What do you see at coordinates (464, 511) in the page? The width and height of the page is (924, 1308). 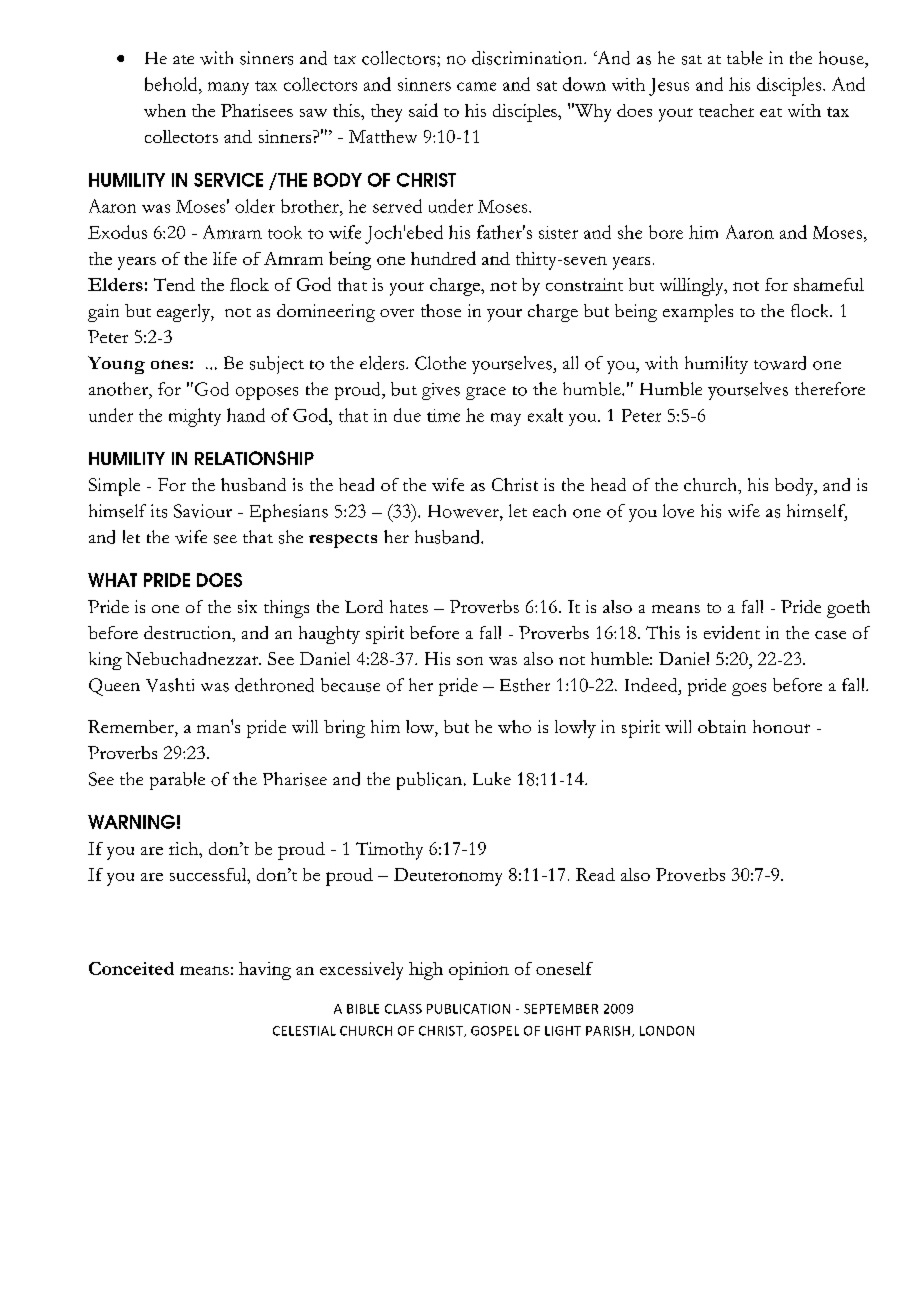 I see `However` at bounding box center [464, 511].
